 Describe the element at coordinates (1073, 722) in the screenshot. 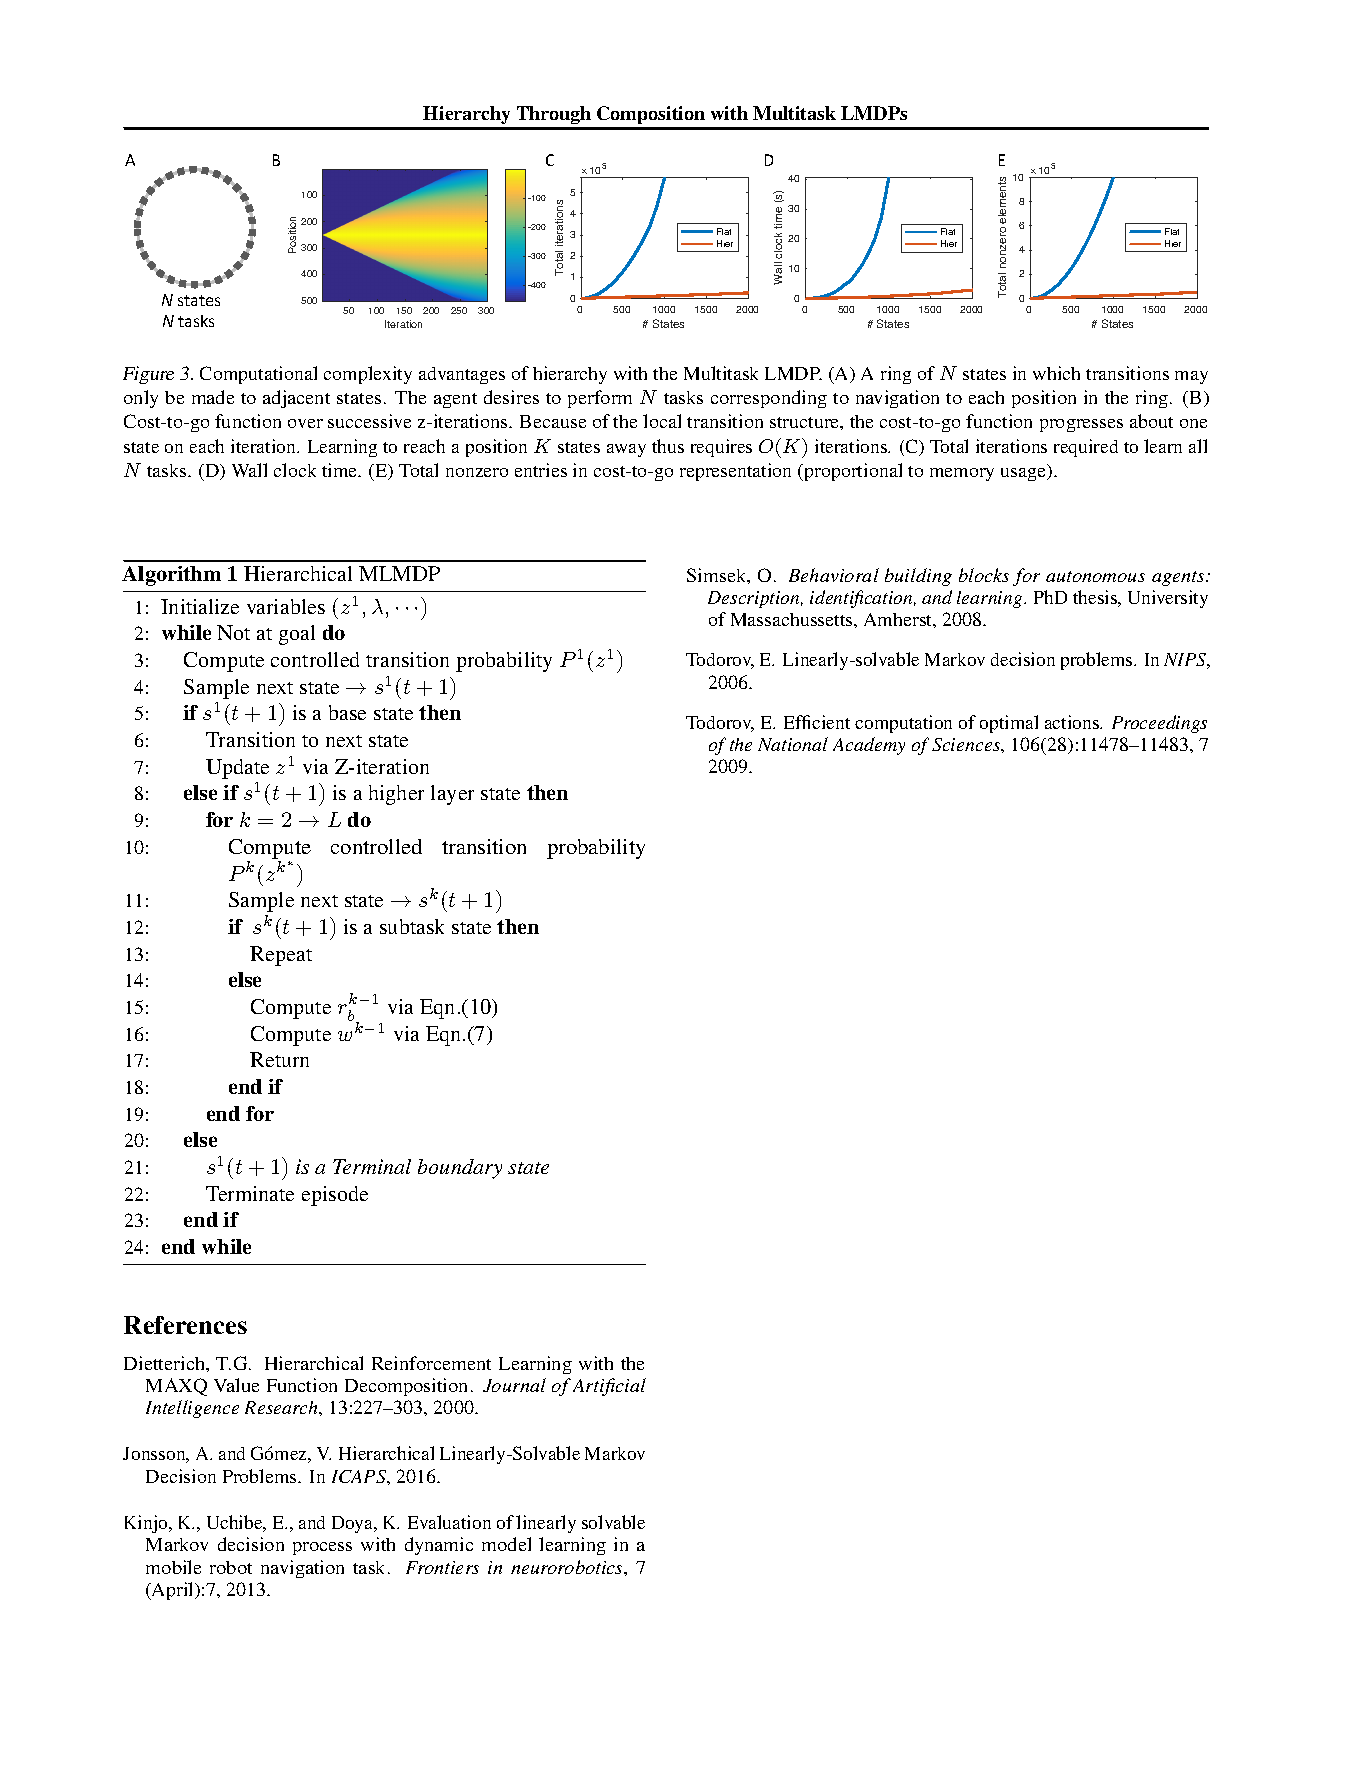

I see `actions` at that location.
